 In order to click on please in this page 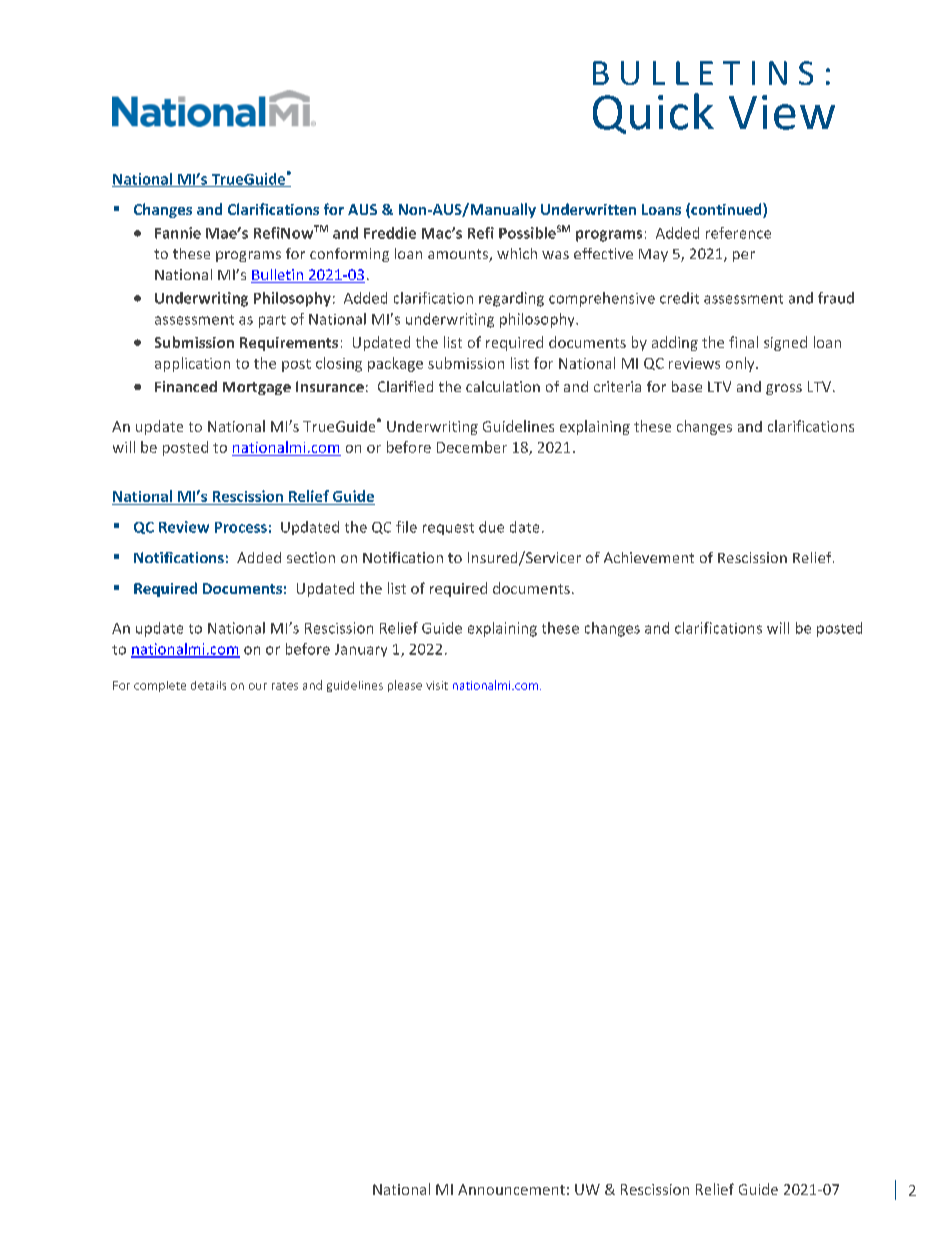, I will do `click(405, 686)`.
